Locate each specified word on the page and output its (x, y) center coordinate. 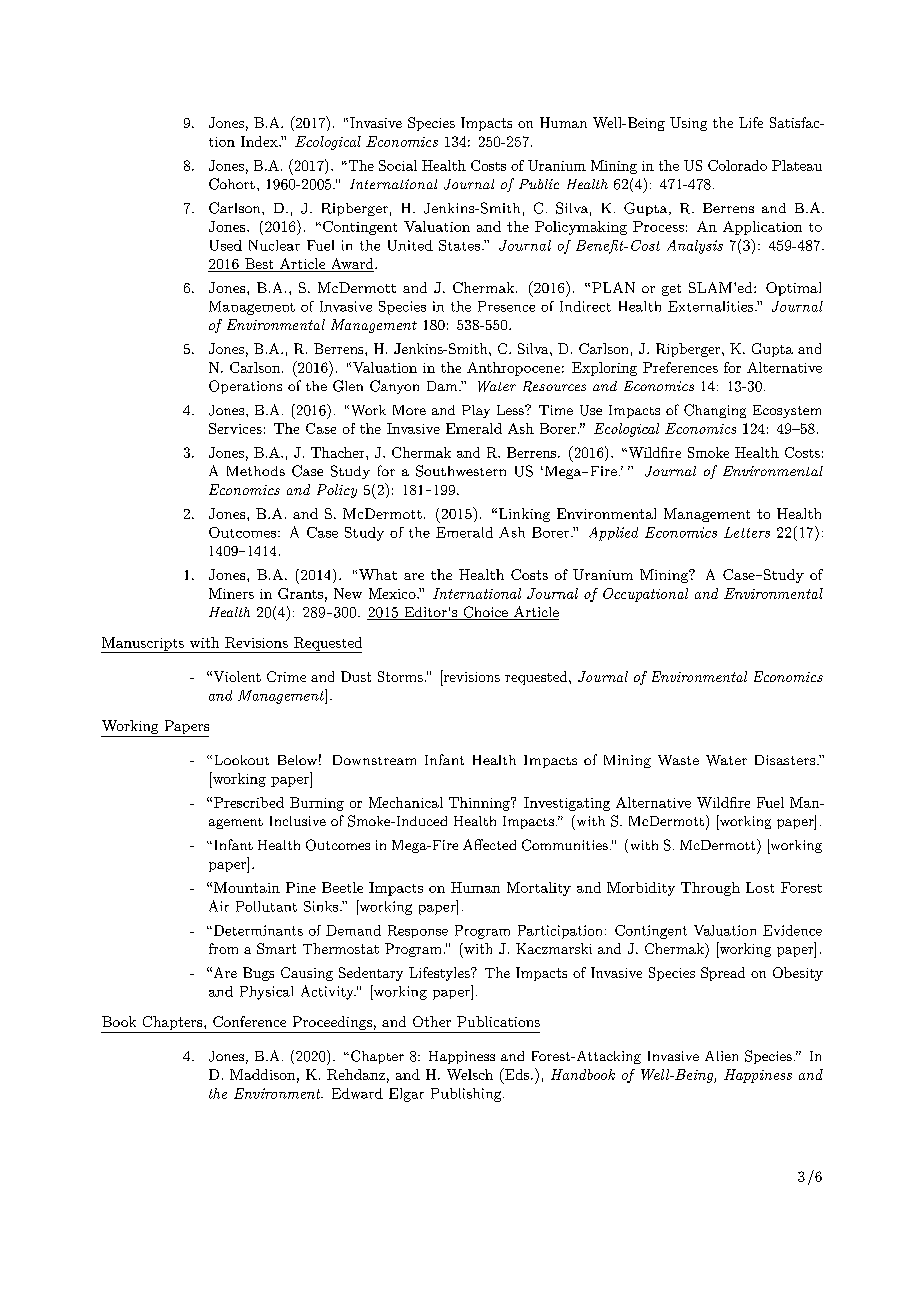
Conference (249, 1021)
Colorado (737, 165)
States (459, 245)
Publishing (467, 1095)
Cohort (232, 184)
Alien (721, 1056)
